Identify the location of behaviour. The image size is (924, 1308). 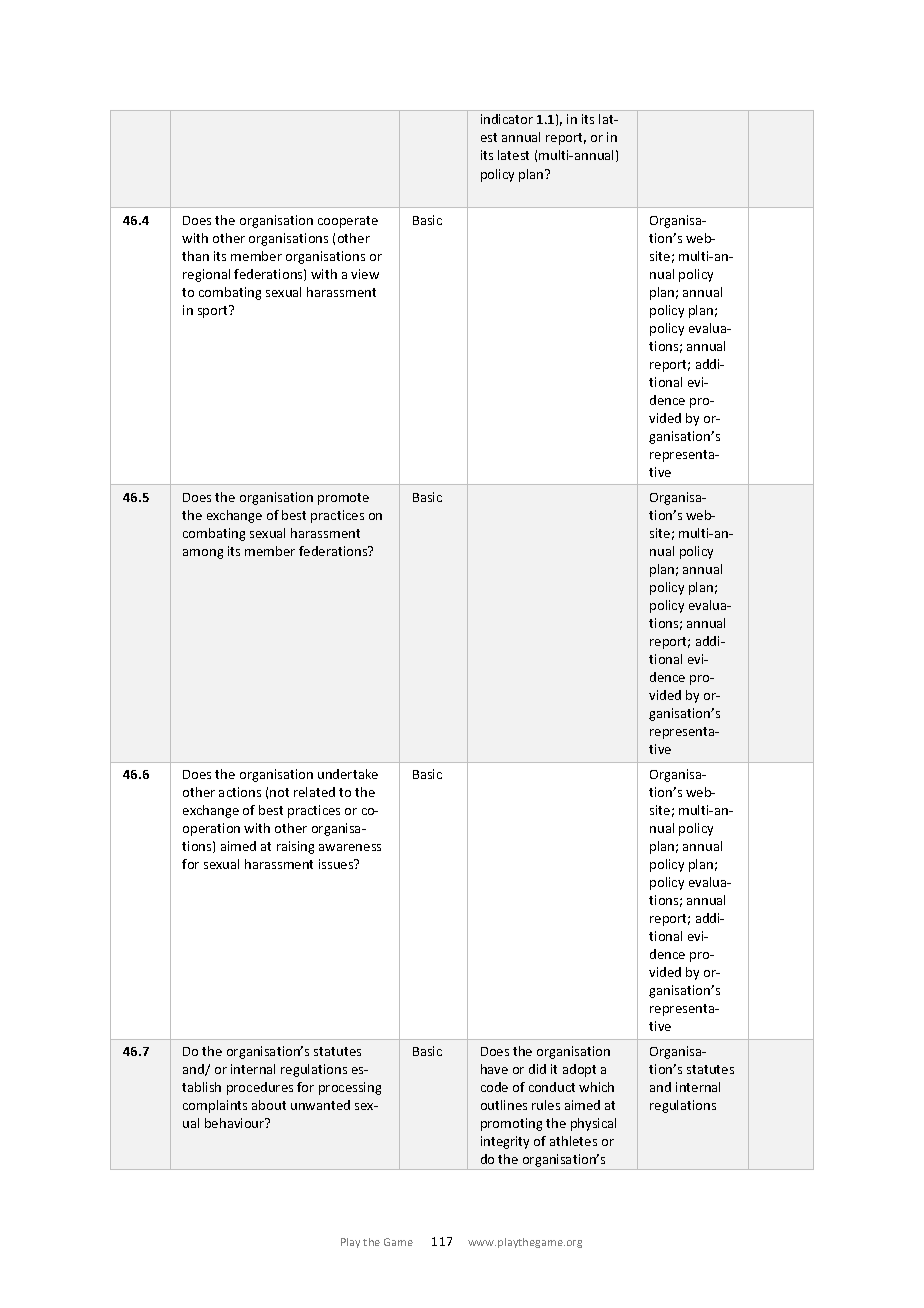
(236, 1123).
